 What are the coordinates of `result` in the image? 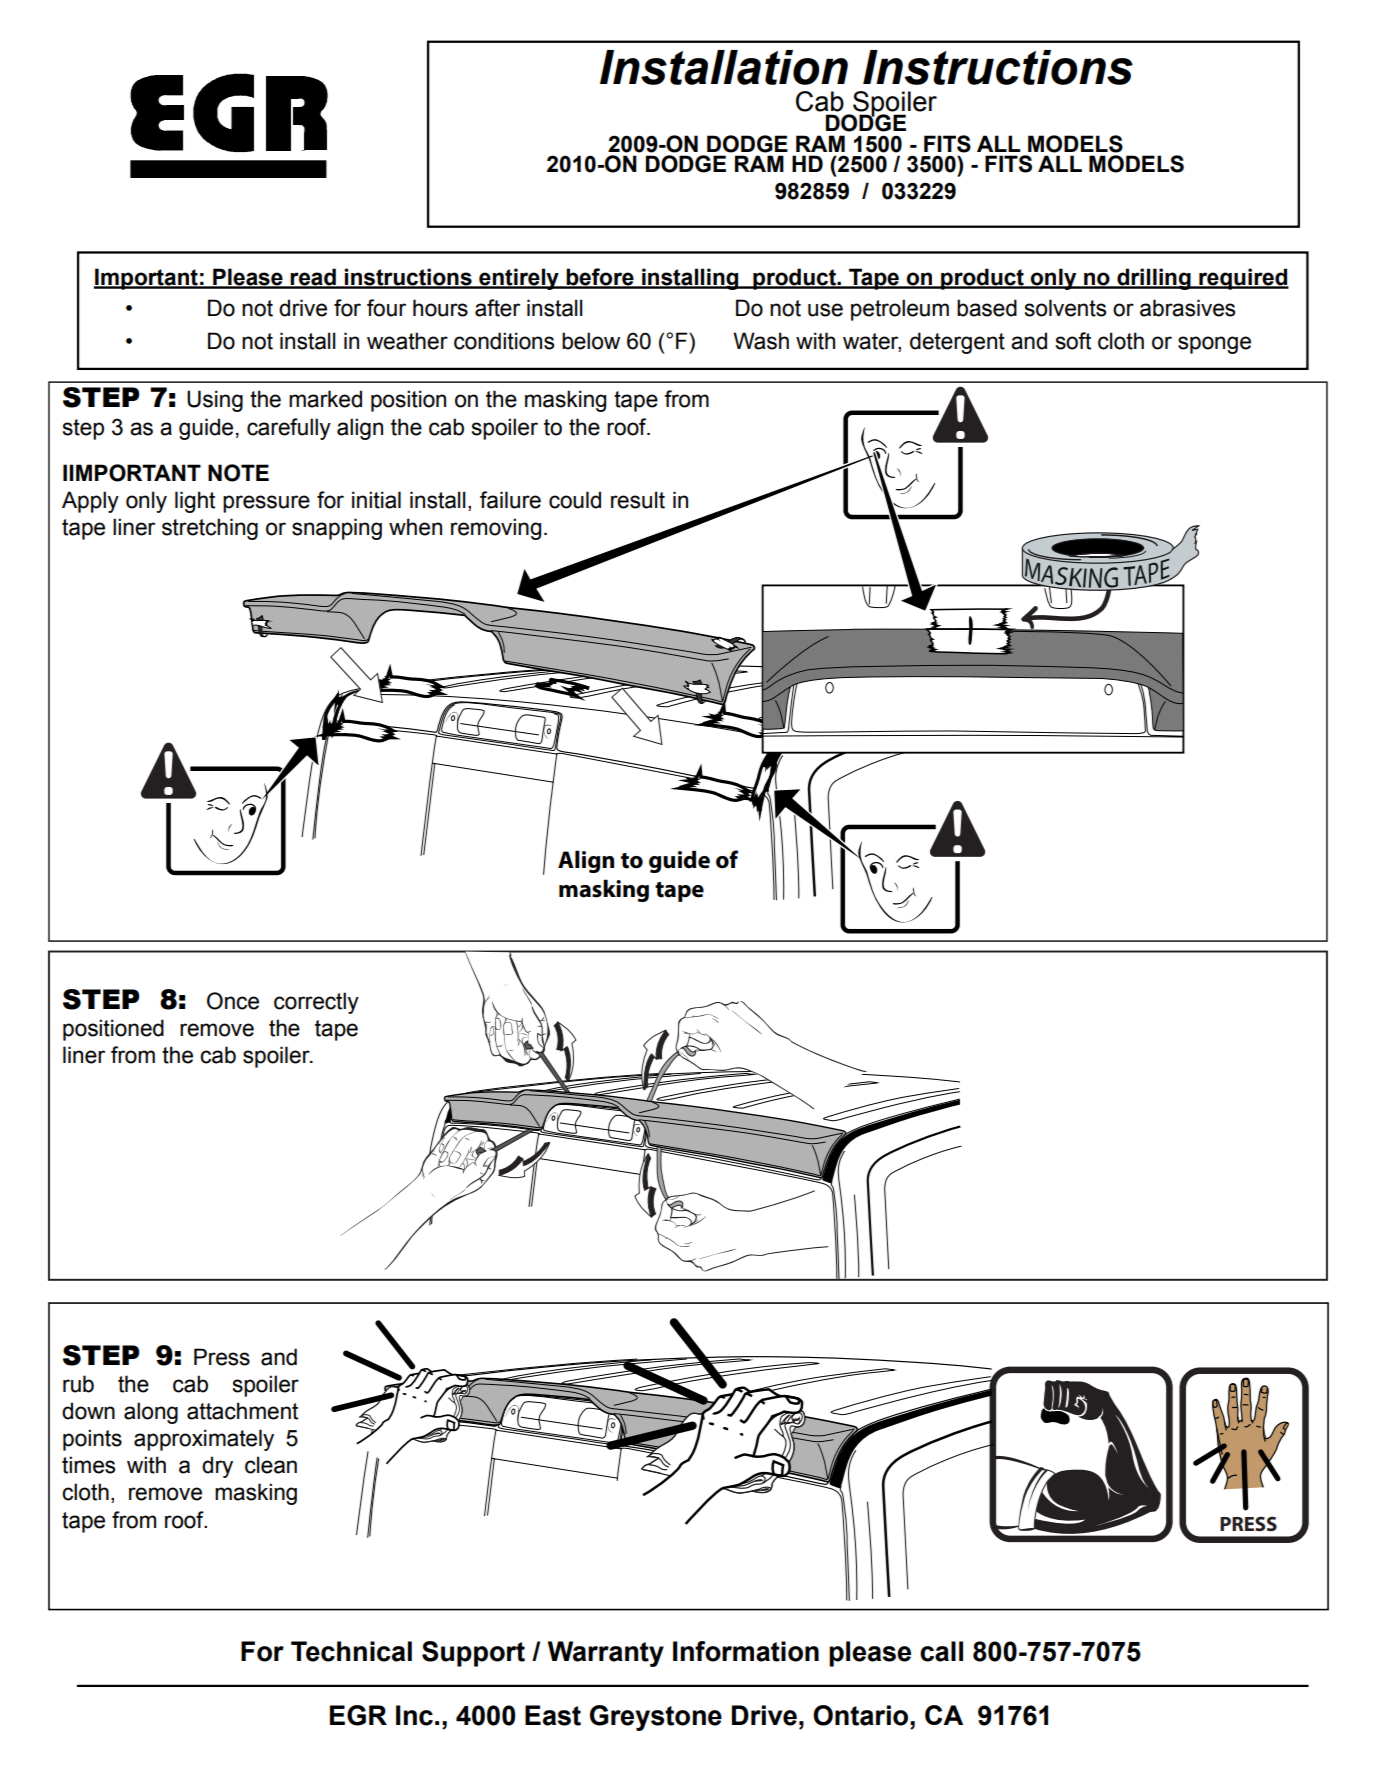 It's located at (638, 500).
